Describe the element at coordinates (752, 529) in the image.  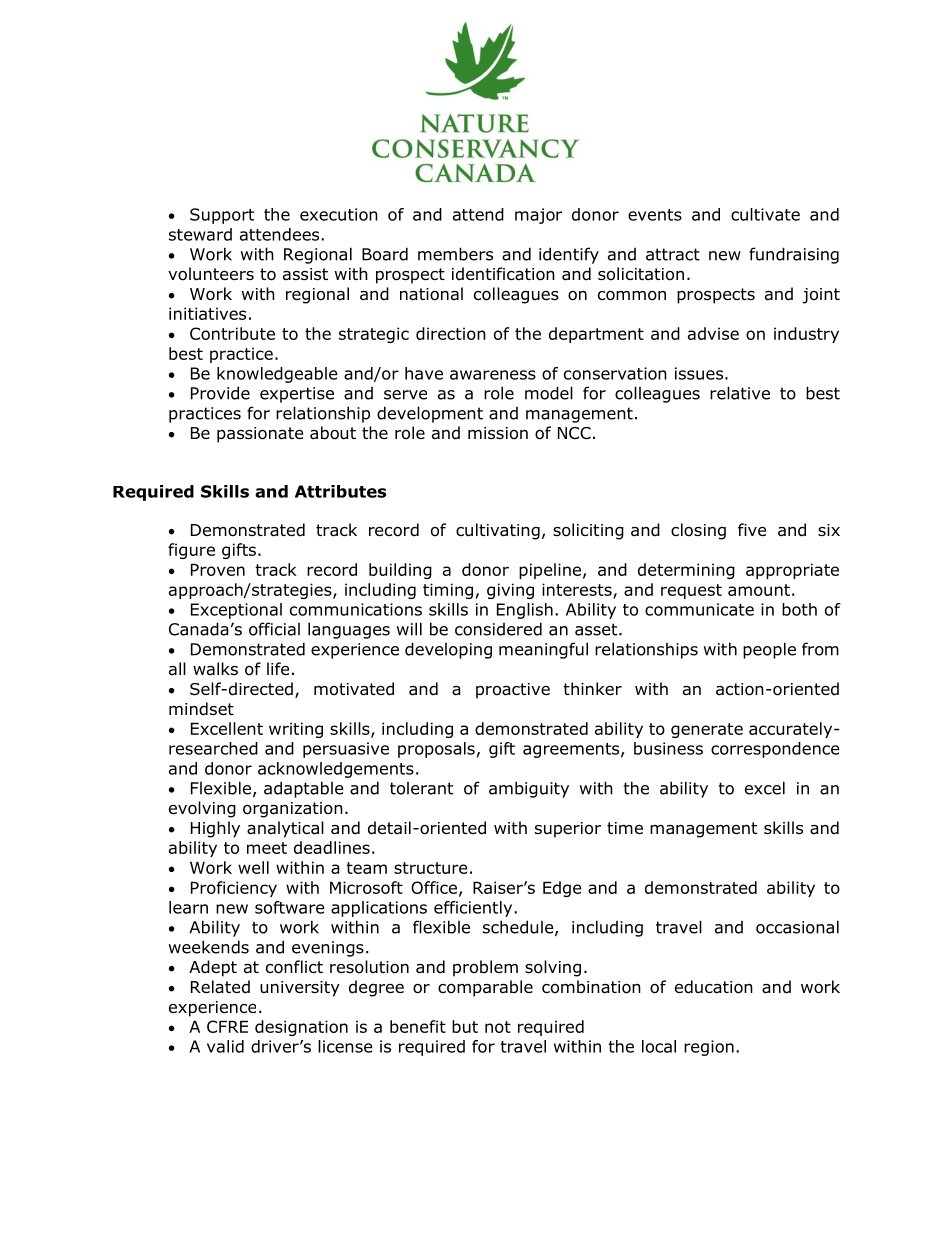
I see `five` at that location.
